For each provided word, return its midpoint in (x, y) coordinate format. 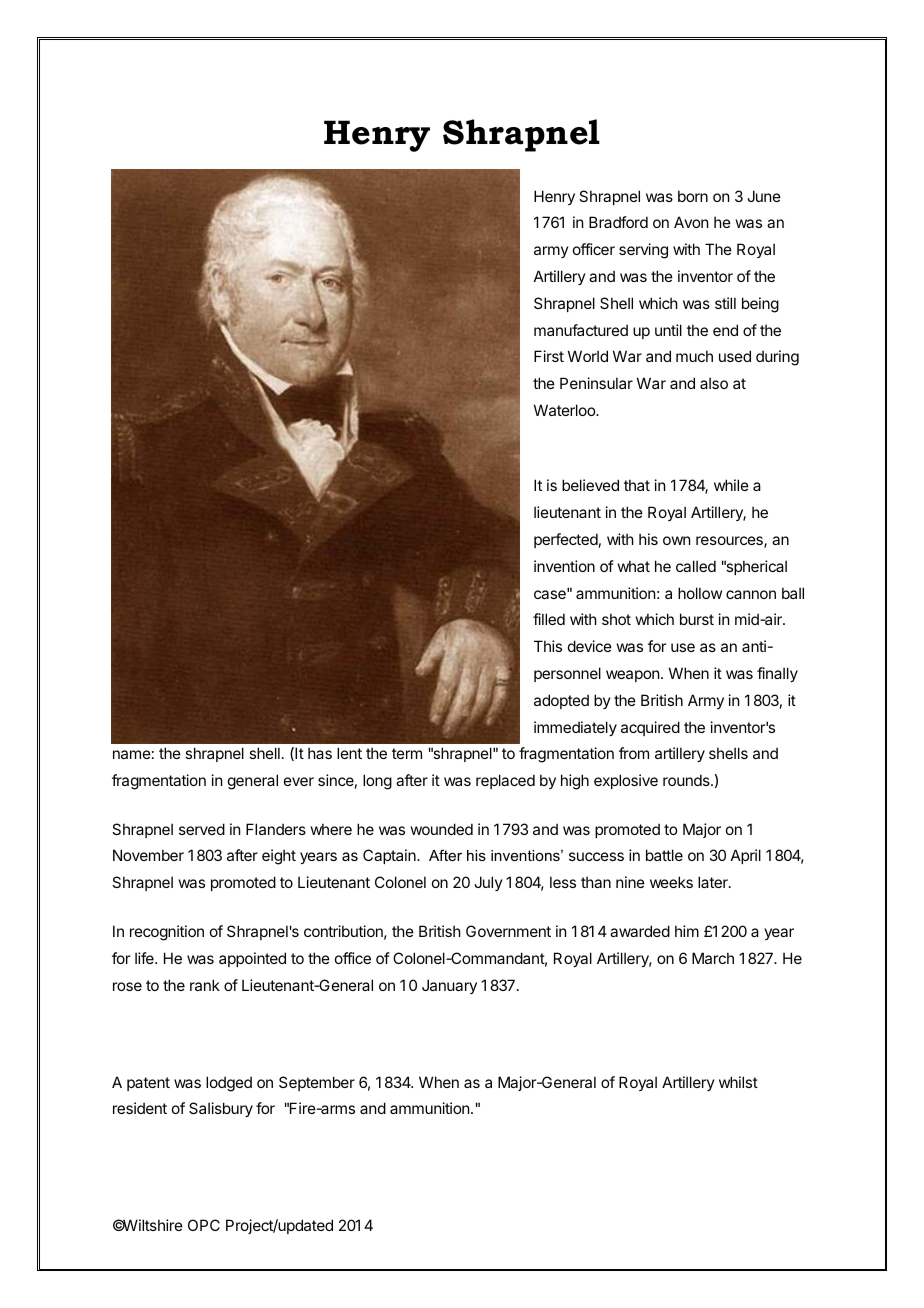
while (731, 485)
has (320, 753)
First (549, 356)
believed (590, 485)
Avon (691, 222)
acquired (650, 728)
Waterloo (565, 410)
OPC (204, 1225)
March (713, 958)
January (449, 986)
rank (205, 985)
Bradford (618, 222)
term (407, 753)
